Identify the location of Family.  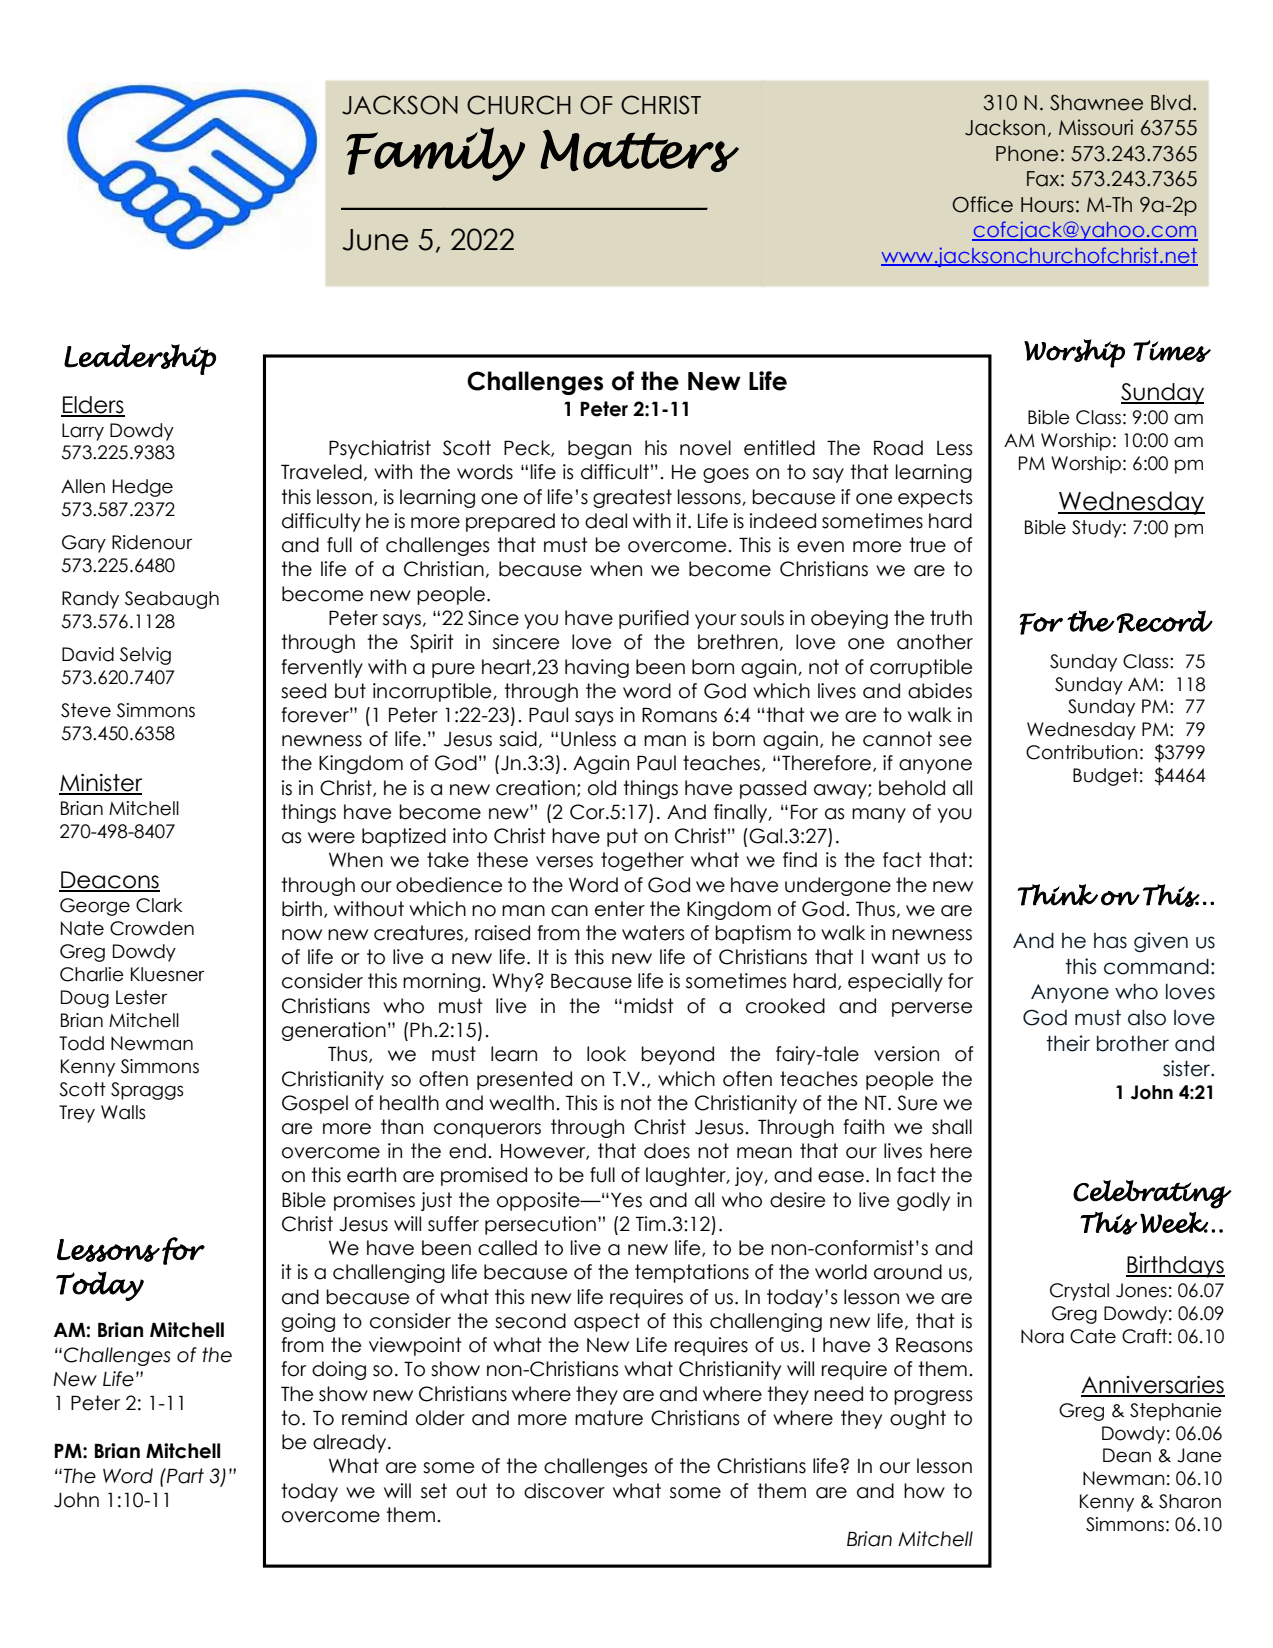
(435, 154).
